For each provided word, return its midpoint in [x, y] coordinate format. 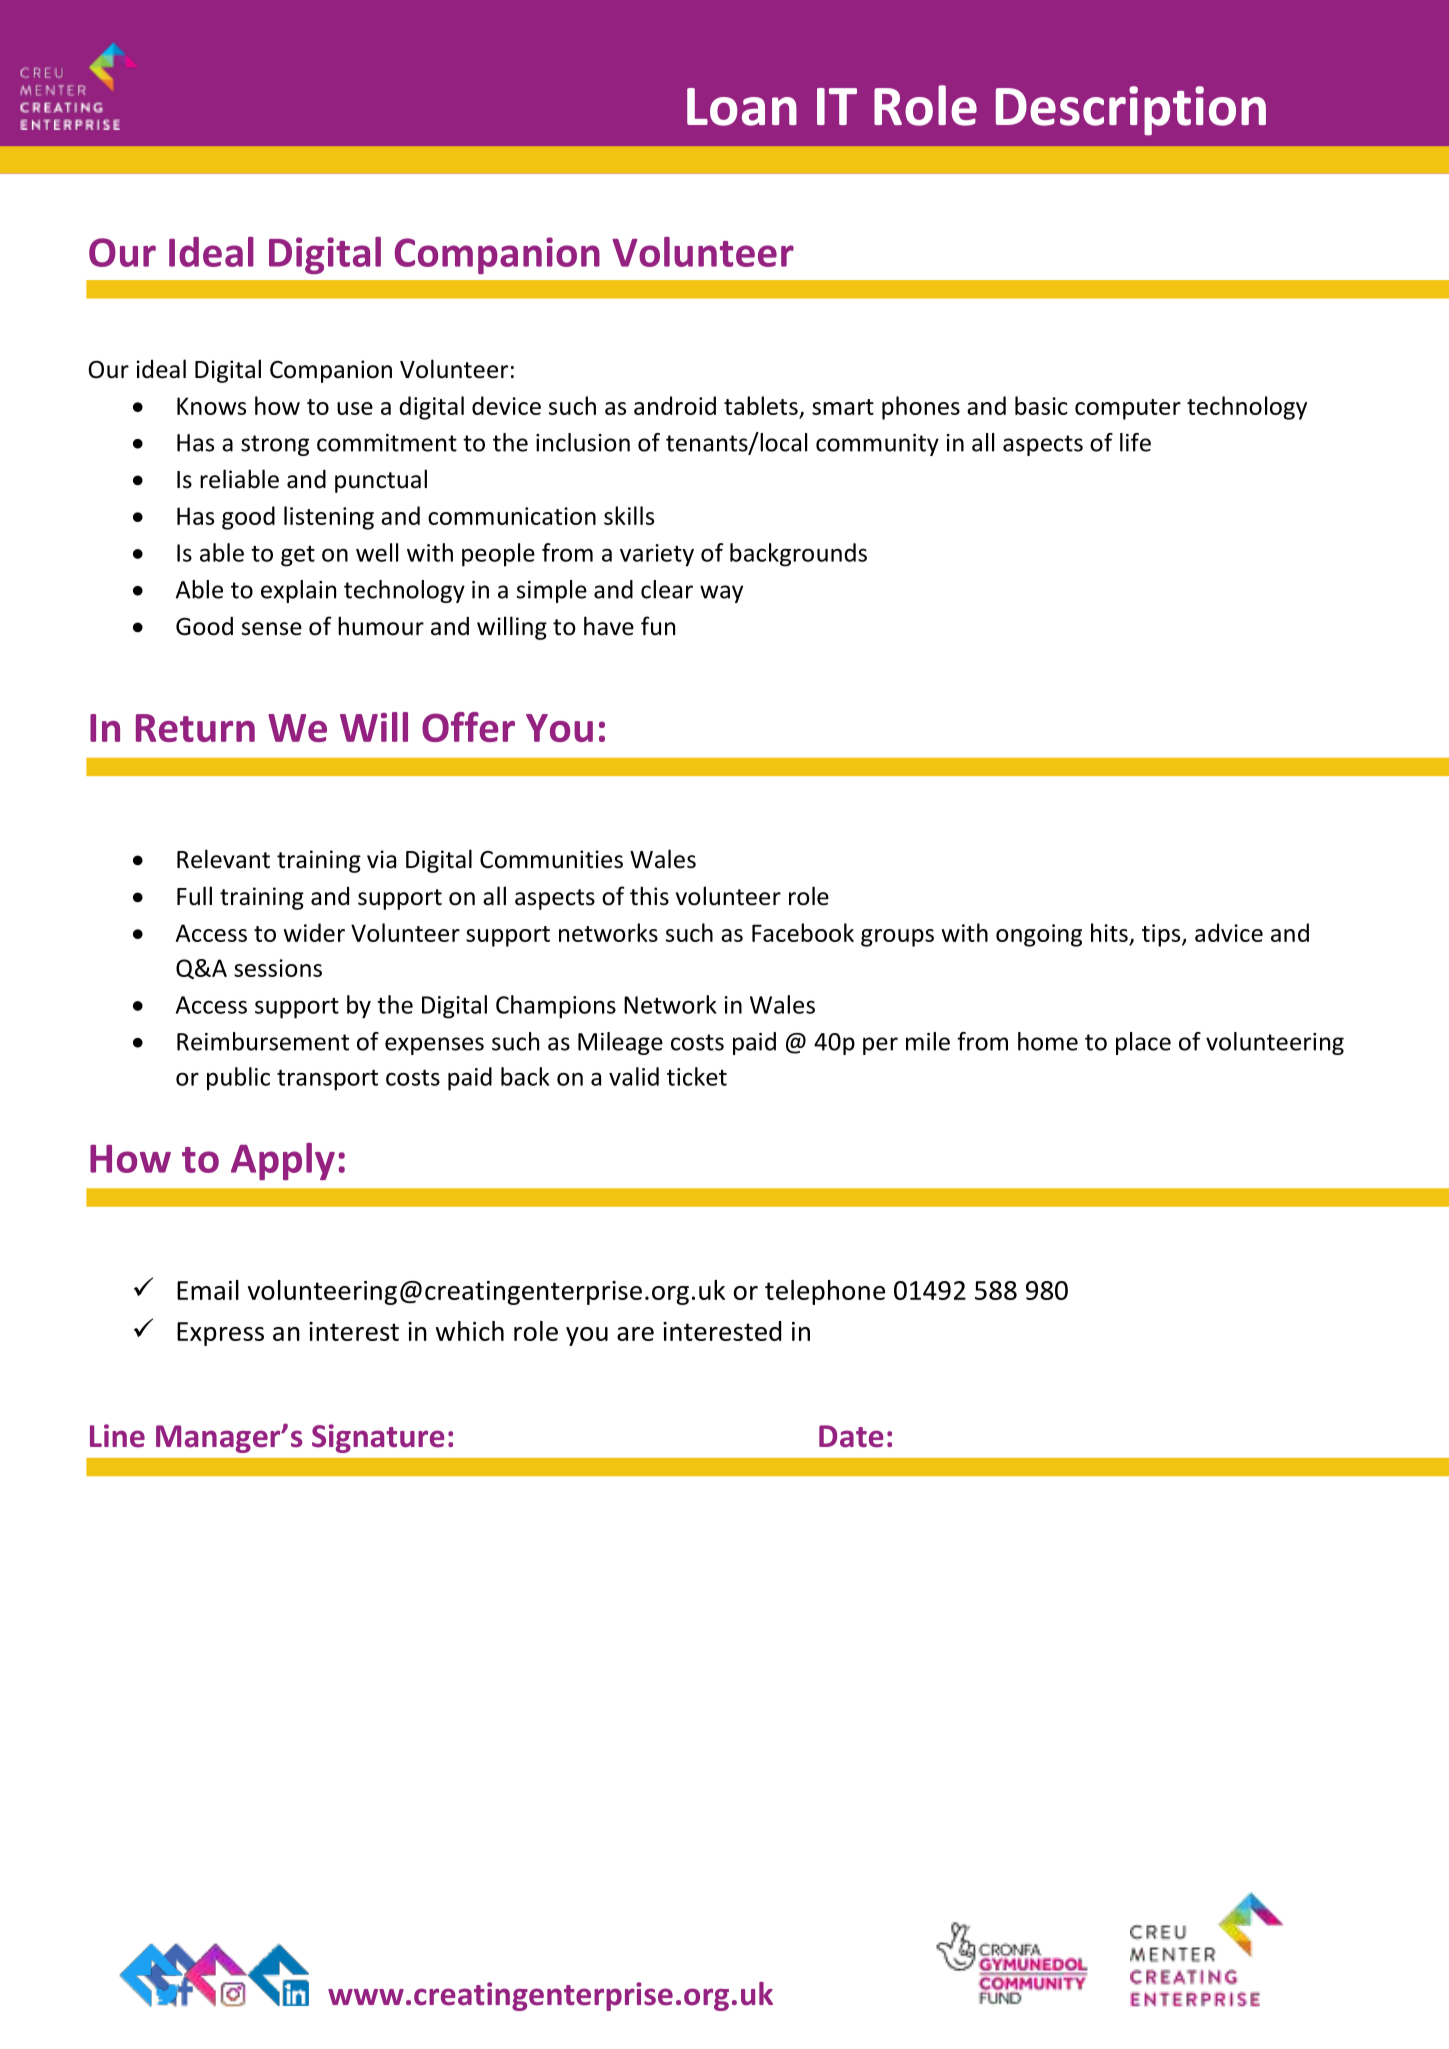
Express [220, 1334]
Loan [742, 107]
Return [195, 728]
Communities [551, 859]
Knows [211, 406]
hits [1109, 932]
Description [1131, 111]
